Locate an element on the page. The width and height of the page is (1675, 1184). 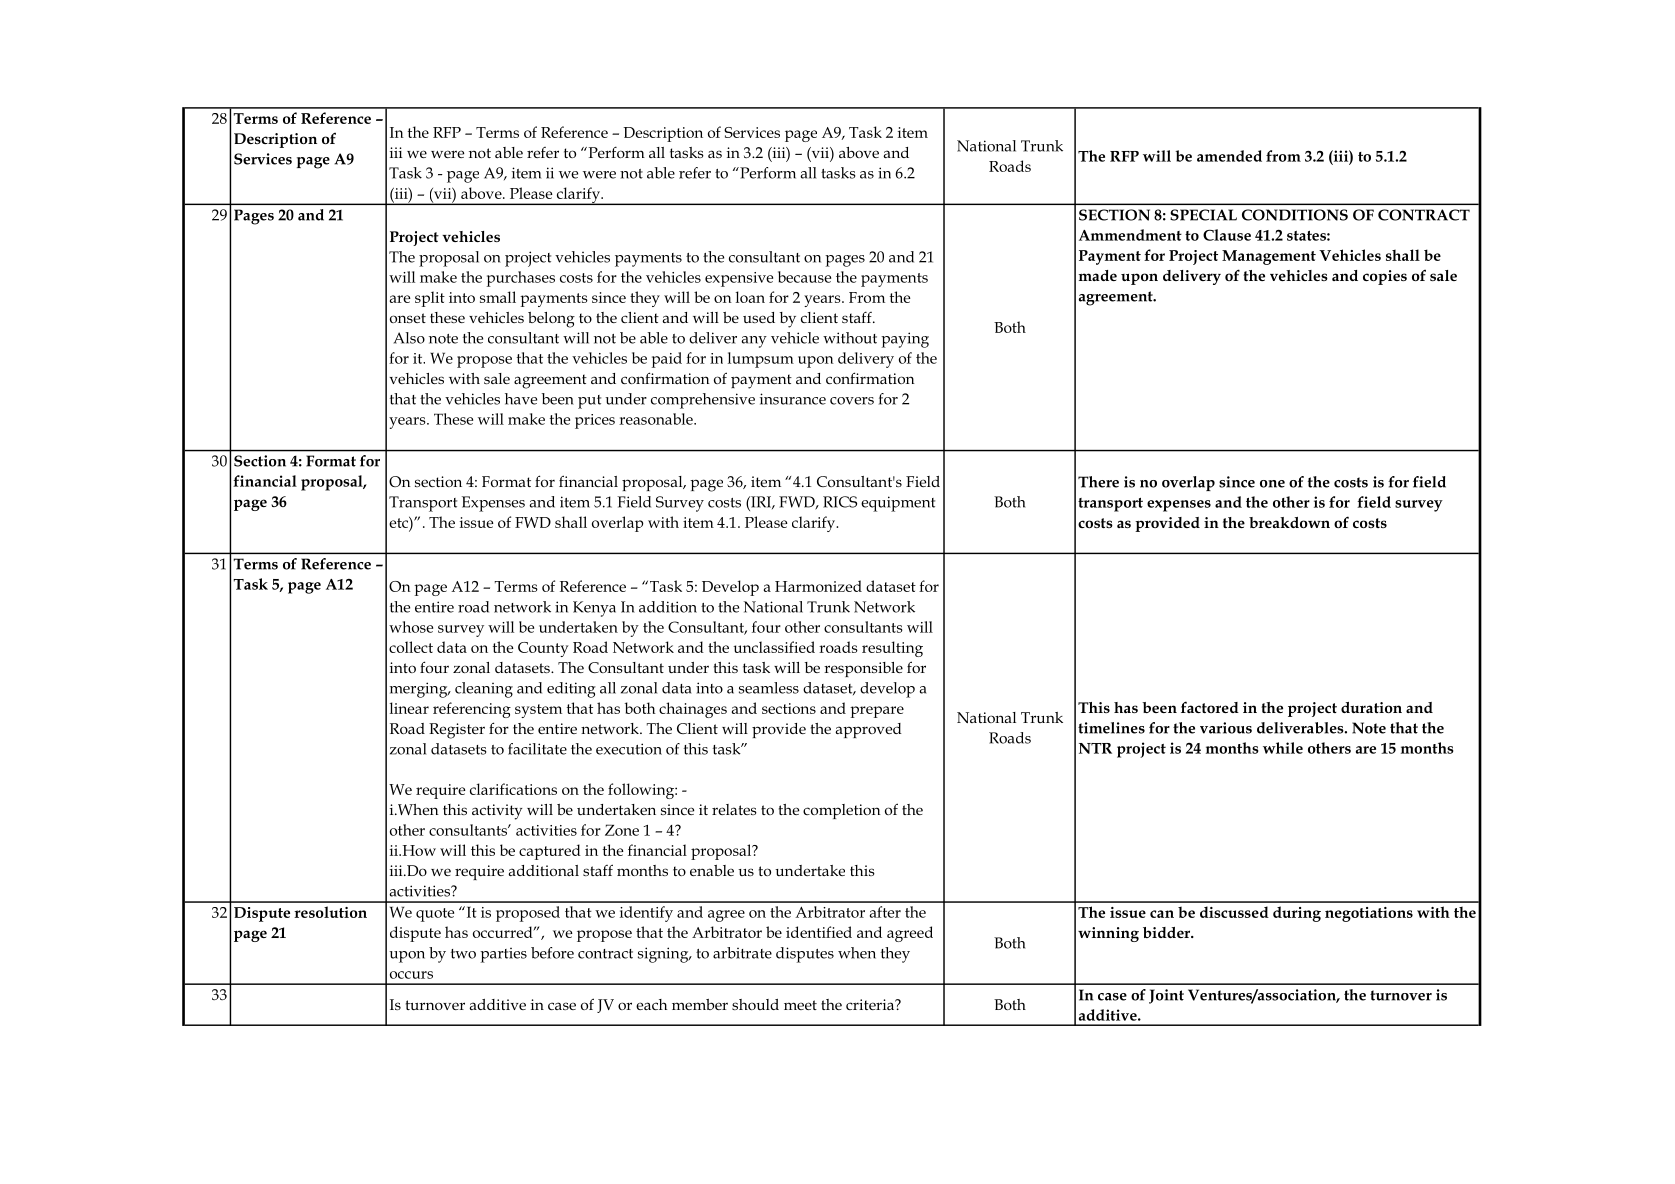
whose is located at coordinates (411, 627).
